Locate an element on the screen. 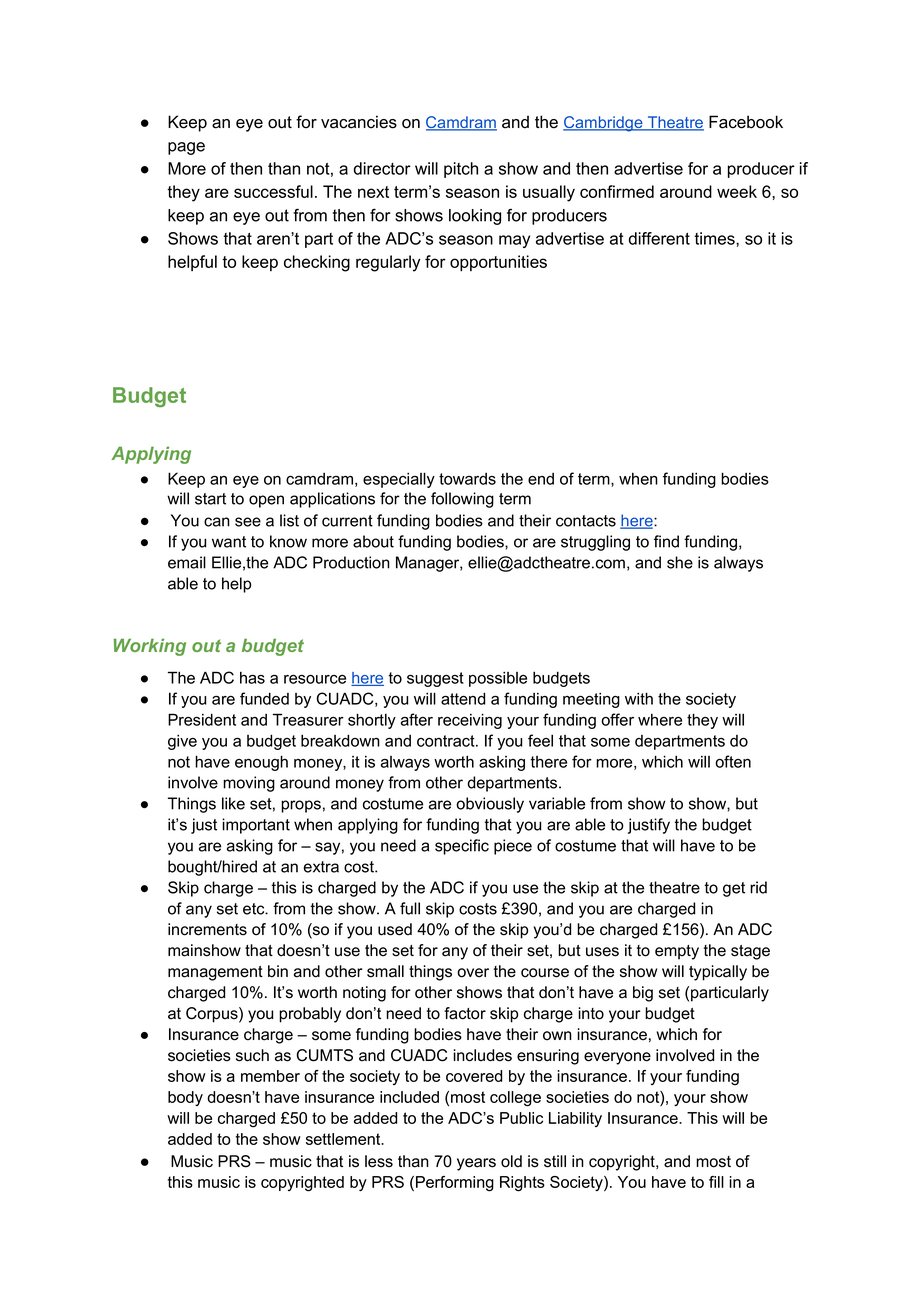 This screenshot has height=1308, width=924. page is located at coordinates (186, 148).
